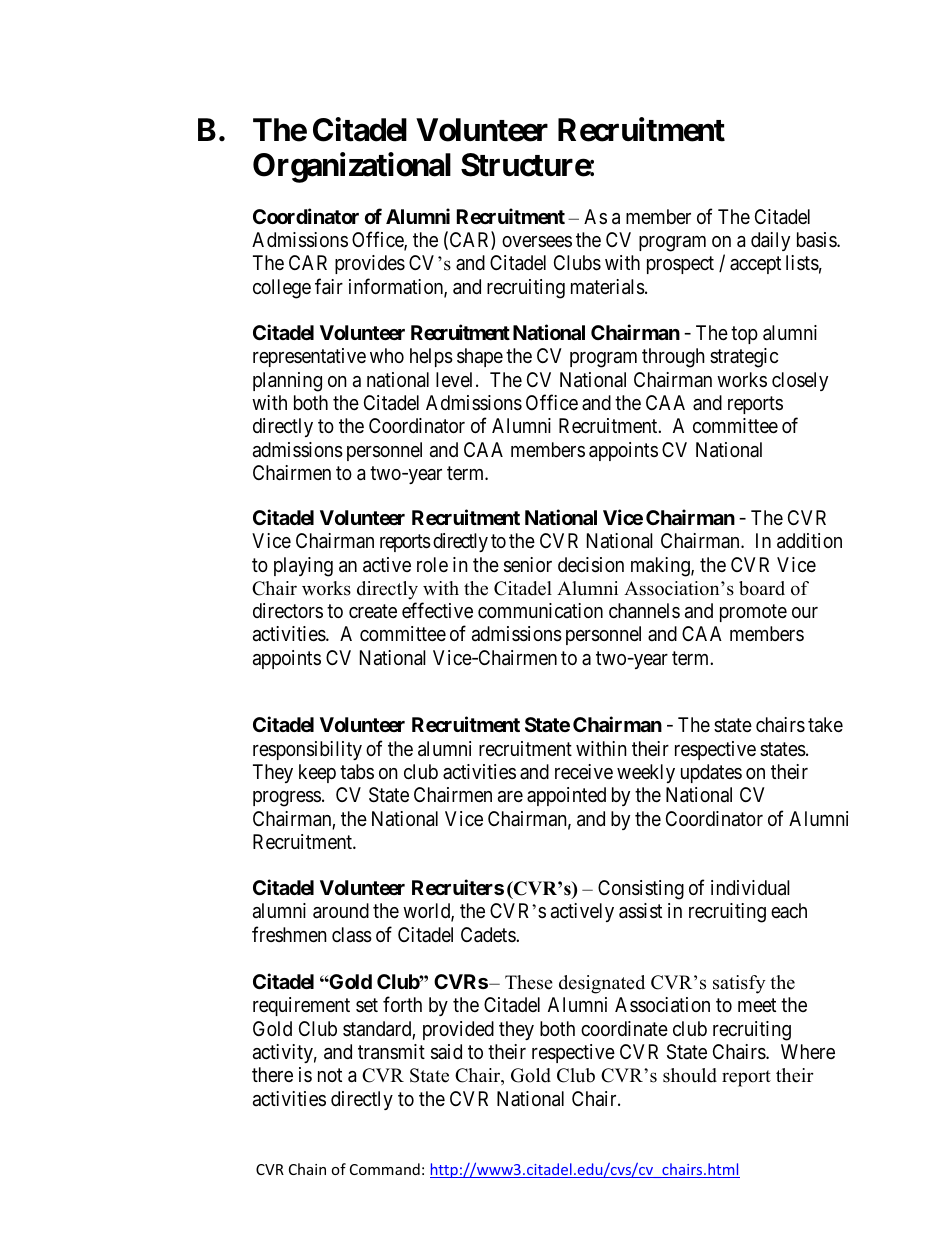  Describe the element at coordinates (307, 1169) in the screenshot. I see `Chain` at that location.
